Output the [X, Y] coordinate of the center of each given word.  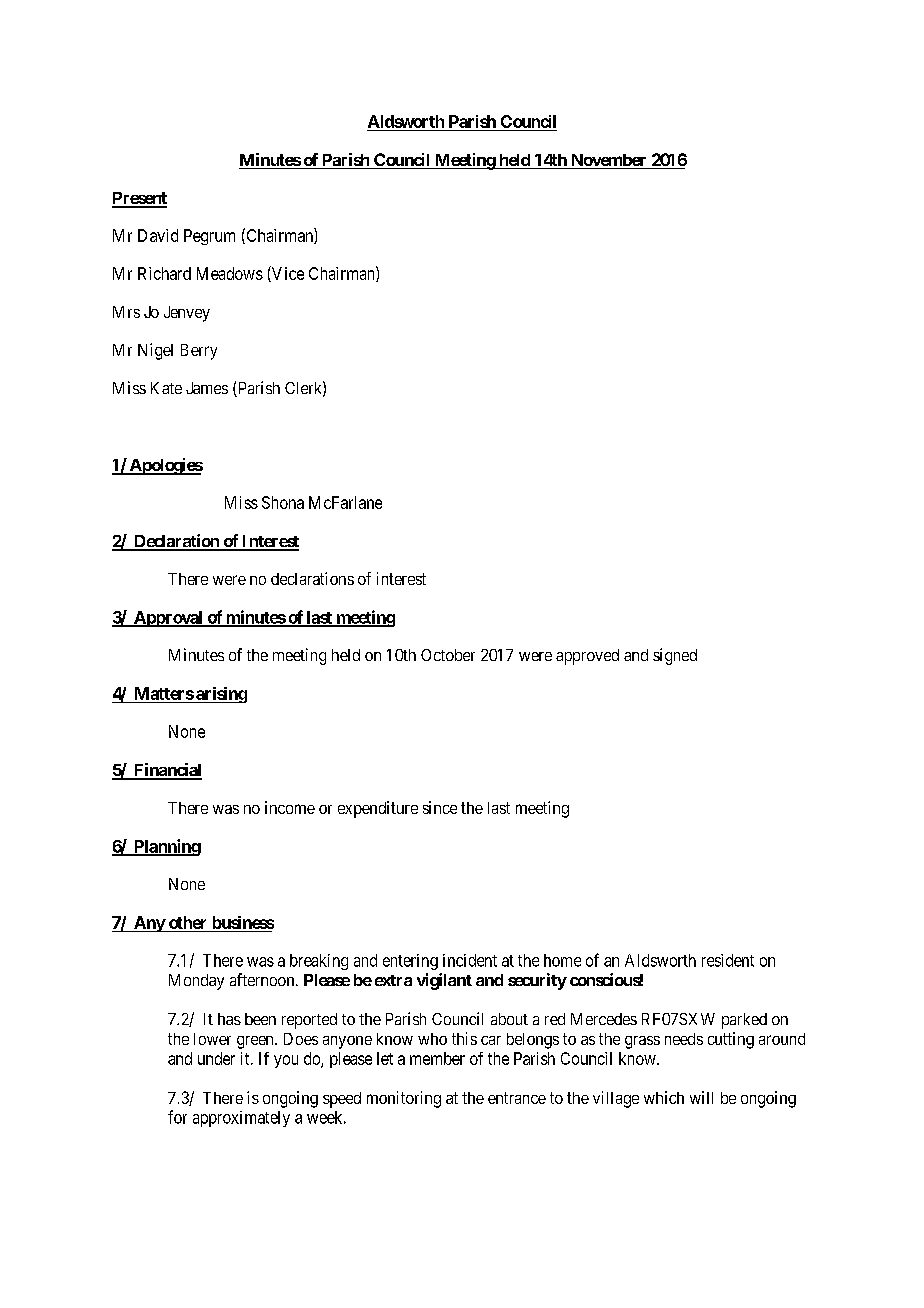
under [216, 1058]
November [609, 161]
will [701, 1097]
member [437, 1058]
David [158, 235]
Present [139, 199]
